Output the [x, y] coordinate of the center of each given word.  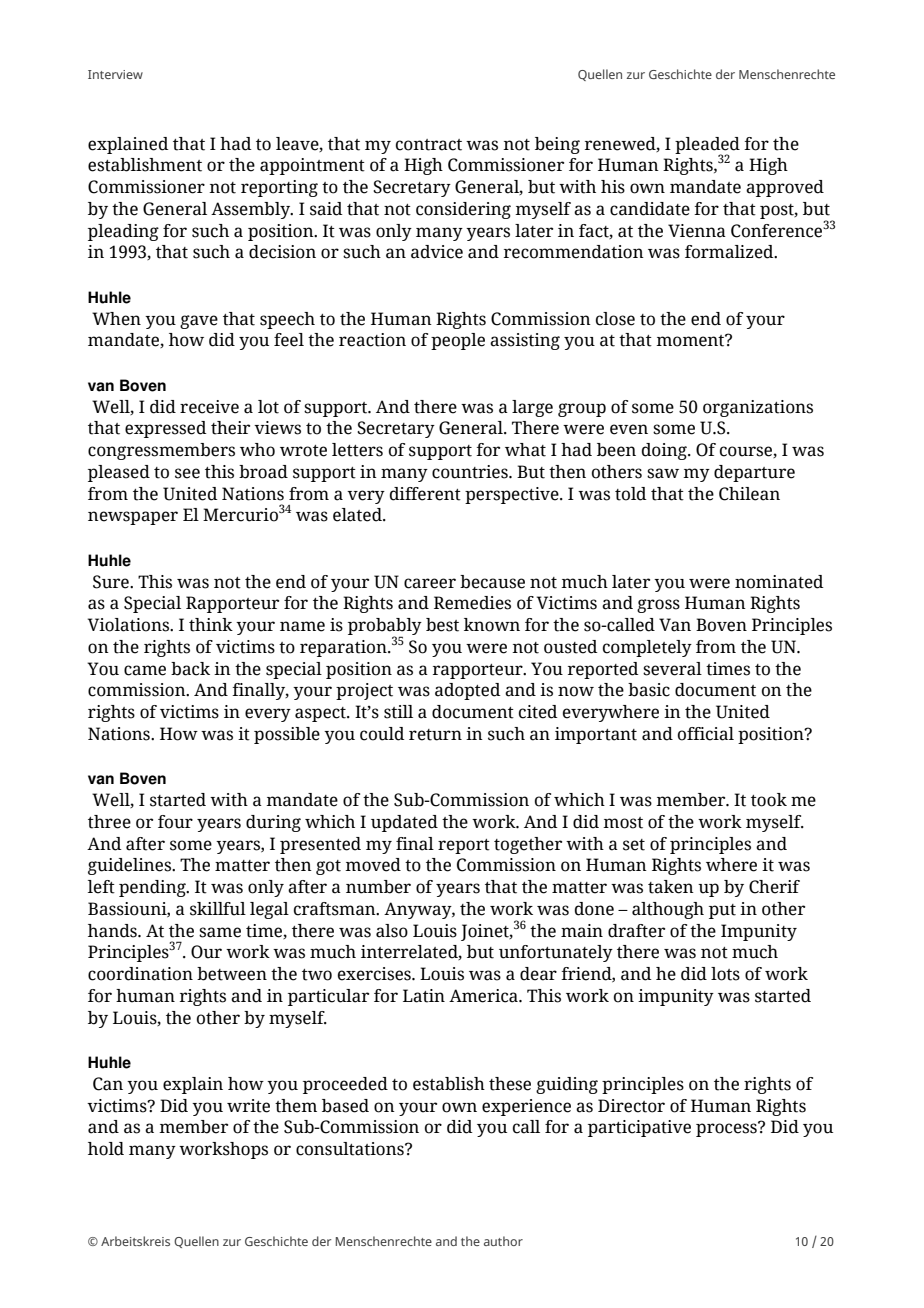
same [220, 932]
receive [209, 407]
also [392, 931]
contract [429, 145]
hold [106, 1149]
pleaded [707, 146]
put [722, 911]
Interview [115, 74]
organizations [758, 408]
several [672, 669]
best [442, 625]
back [190, 669]
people [458, 341]
